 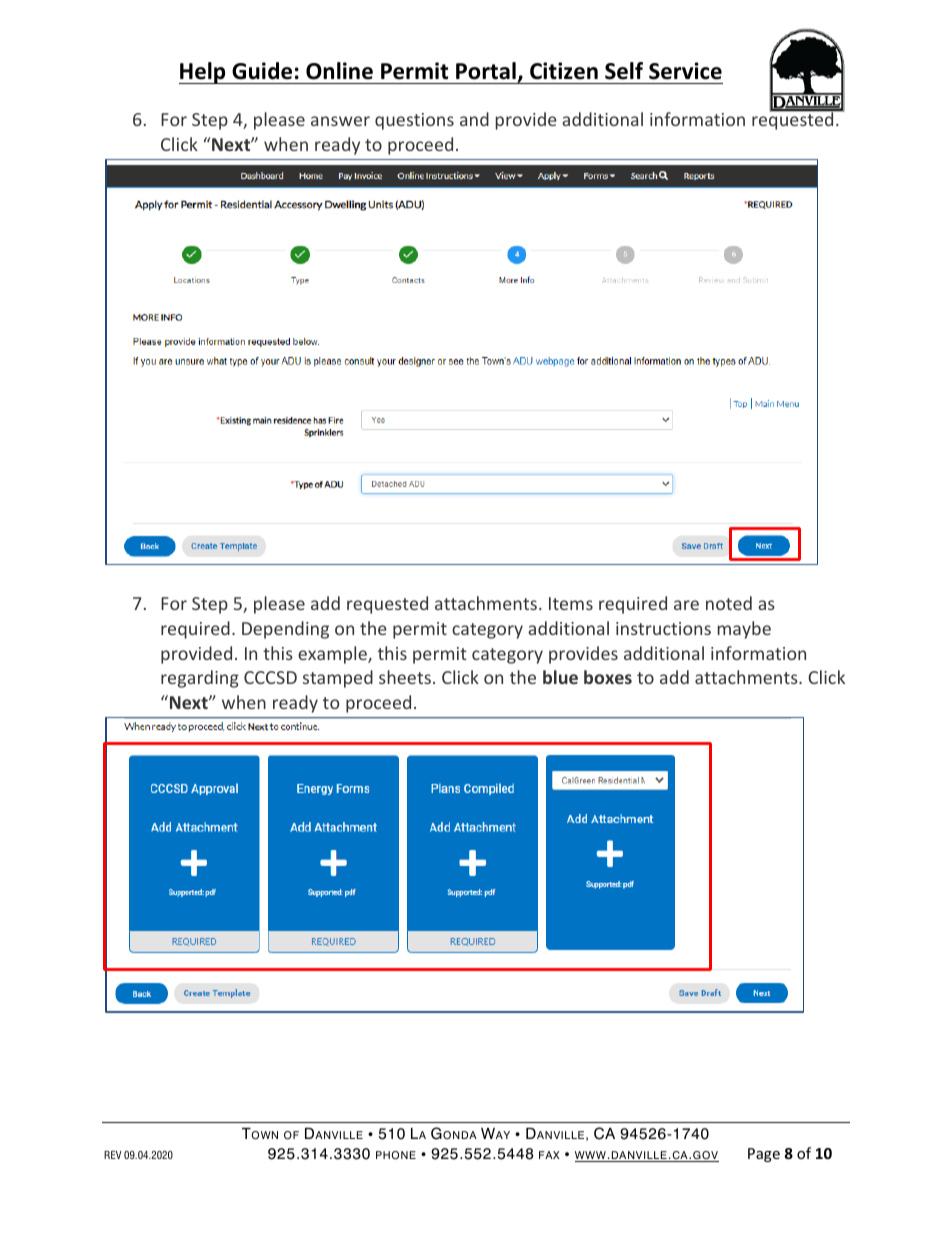 What do you see at coordinates (571, 603) in the page?
I see `Items` at bounding box center [571, 603].
